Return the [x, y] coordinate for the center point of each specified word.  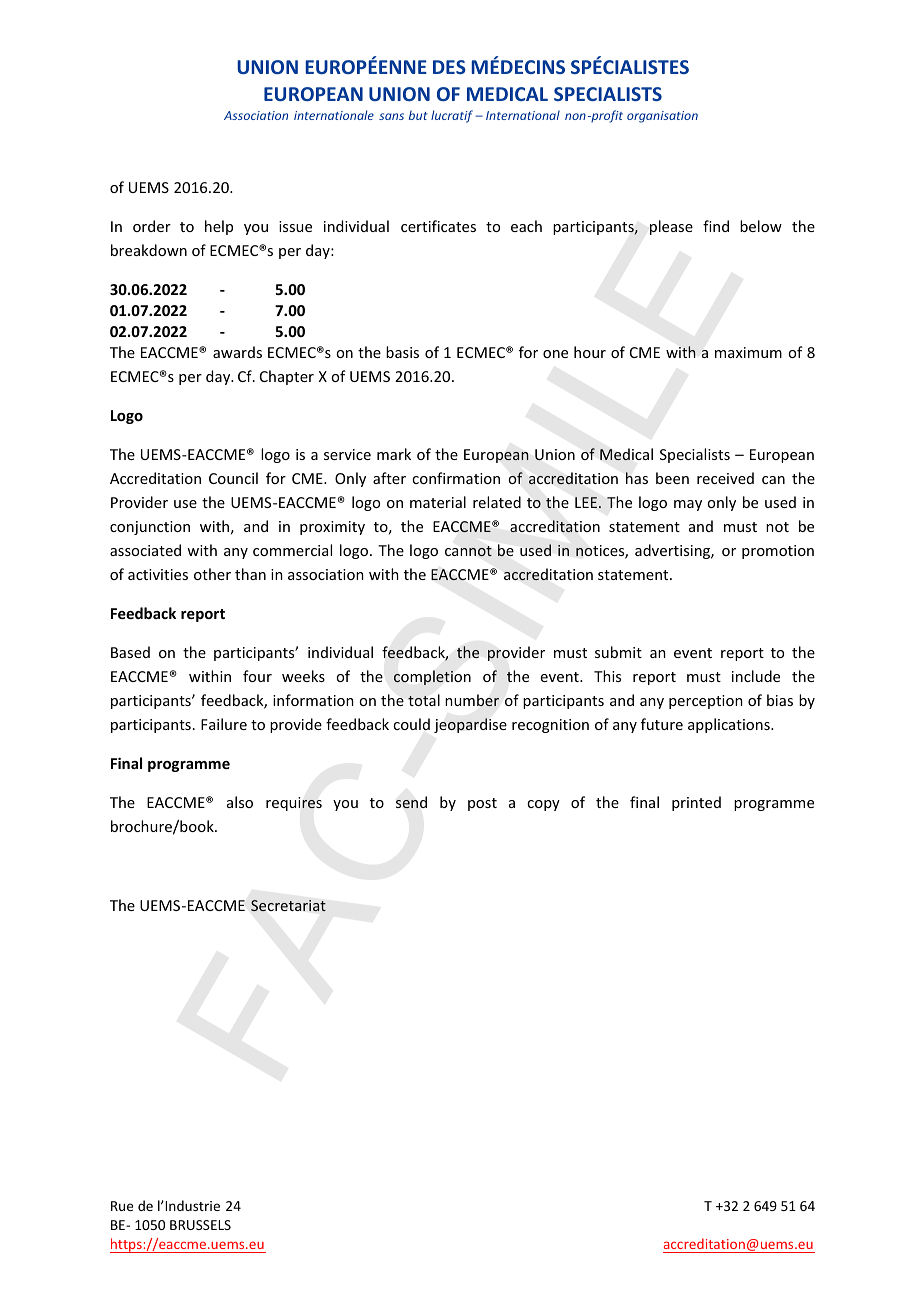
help [219, 227]
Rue [122, 1206]
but [418, 115]
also [240, 802]
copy [543, 805]
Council [233, 478]
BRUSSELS [200, 1225]
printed [696, 803]
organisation [662, 117]
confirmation [456, 478]
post [482, 804]
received [725, 478]
